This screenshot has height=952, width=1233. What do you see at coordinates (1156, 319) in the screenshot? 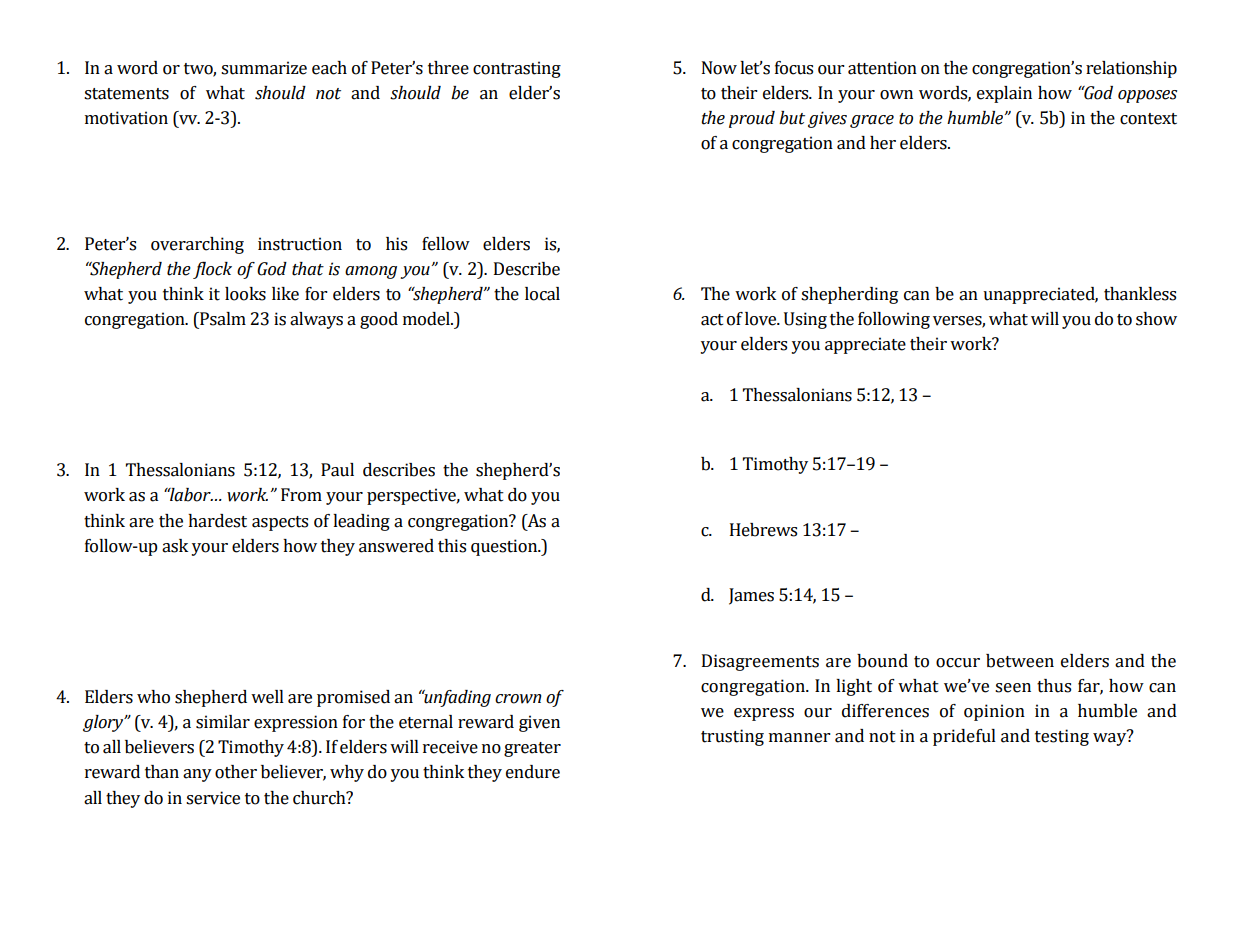
I see `show` at bounding box center [1156, 319].
